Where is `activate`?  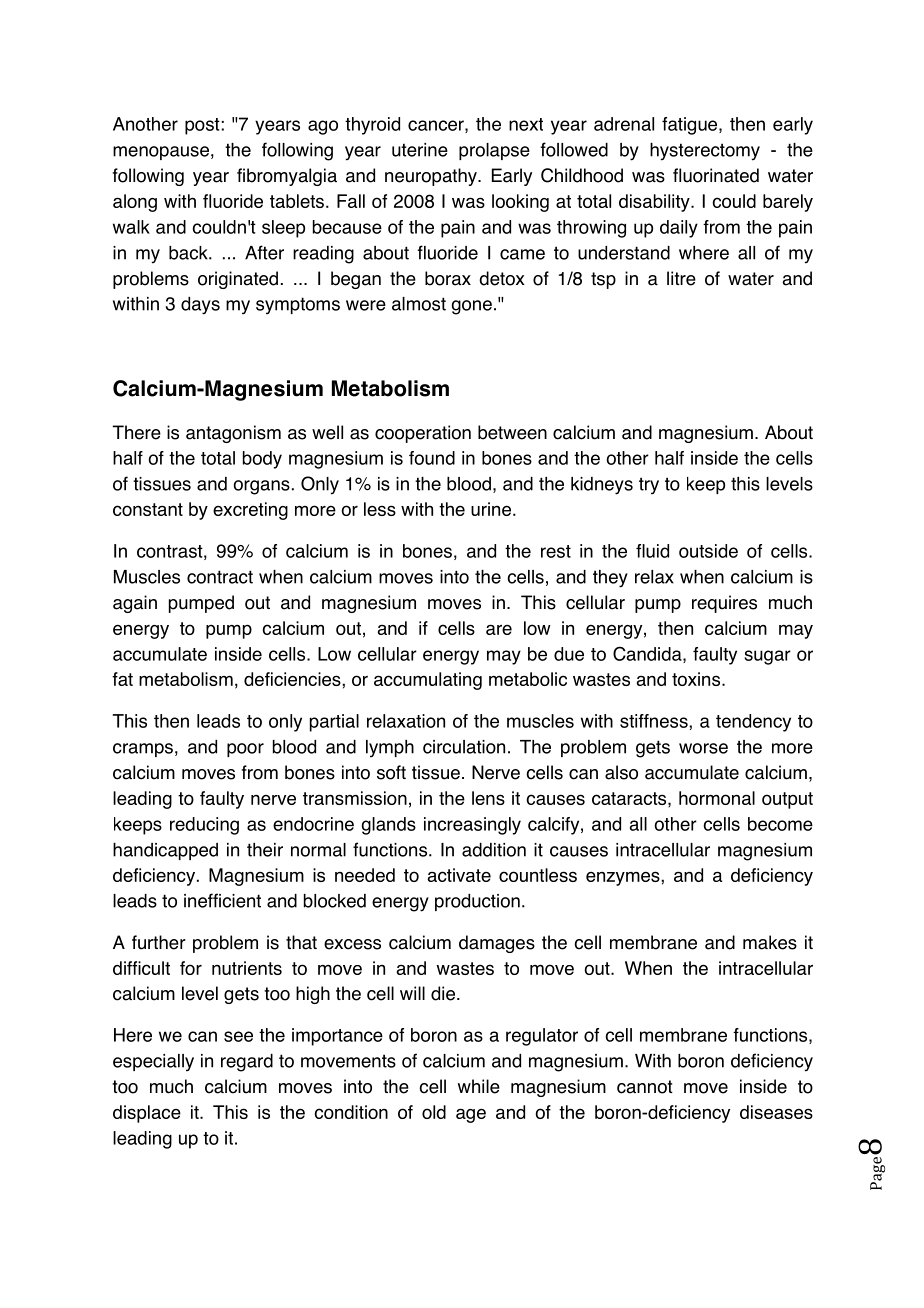
activate is located at coordinates (459, 875).
